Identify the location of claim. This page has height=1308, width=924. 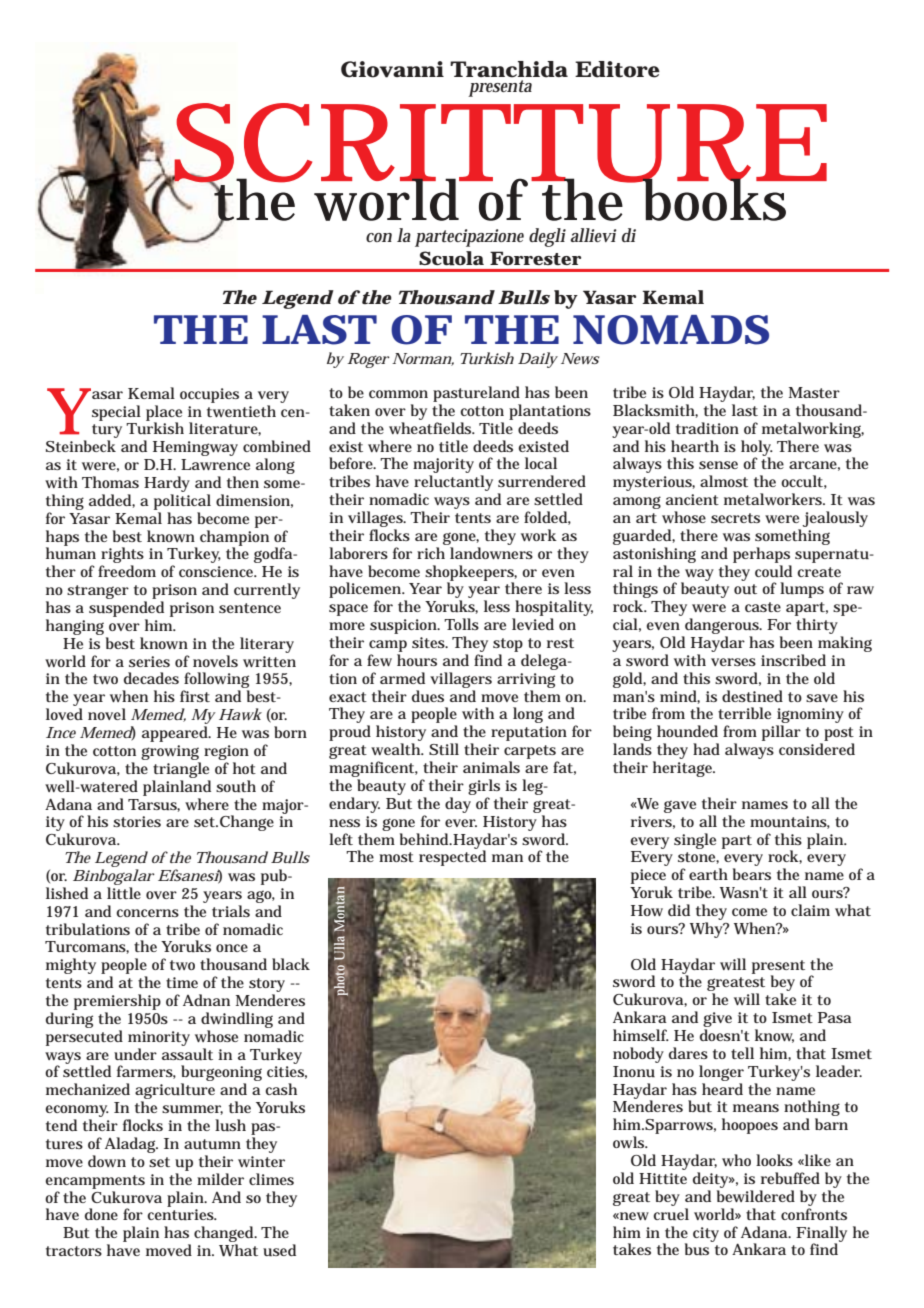
(810, 910).
